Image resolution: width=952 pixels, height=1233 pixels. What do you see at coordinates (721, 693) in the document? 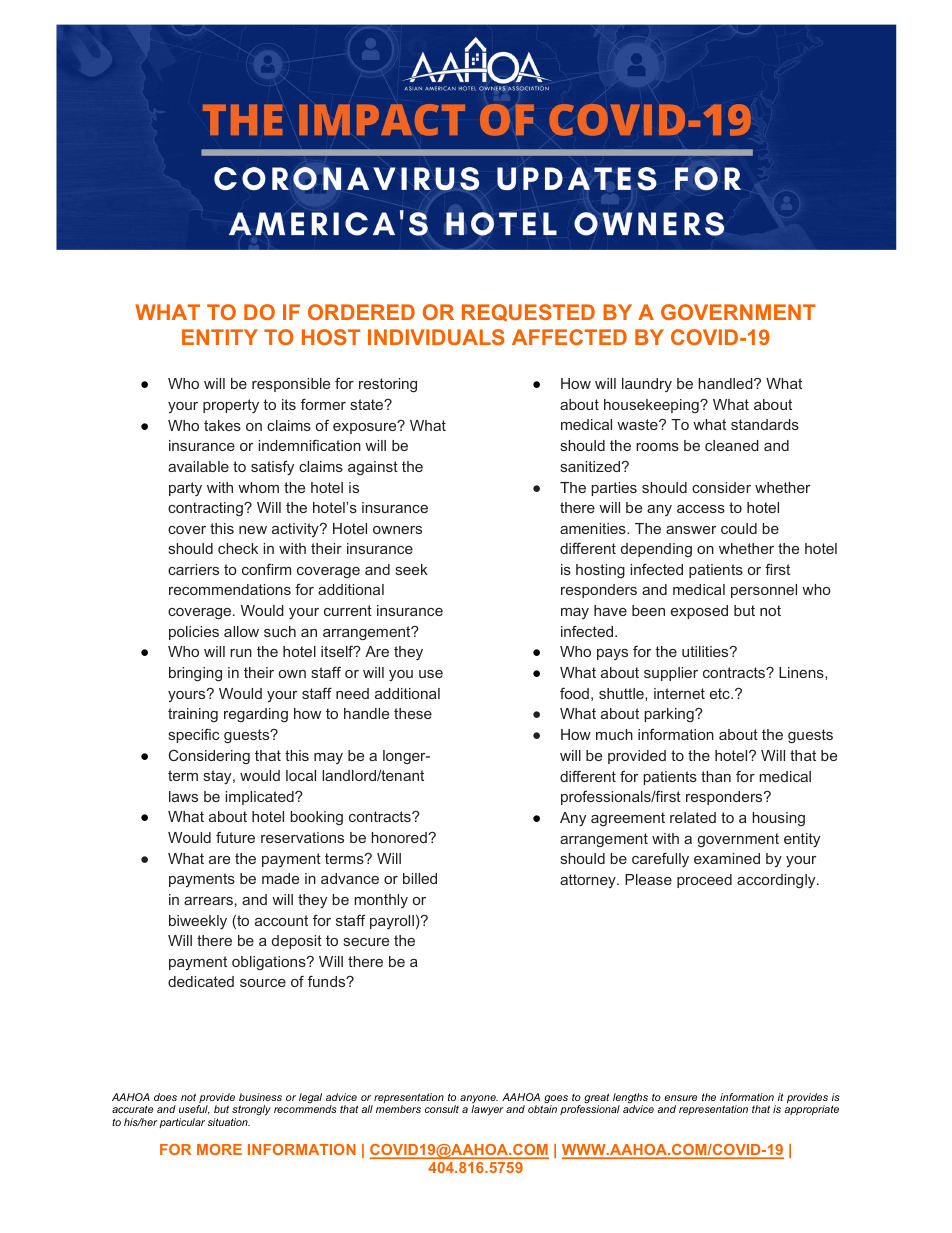
I see `etc` at bounding box center [721, 693].
